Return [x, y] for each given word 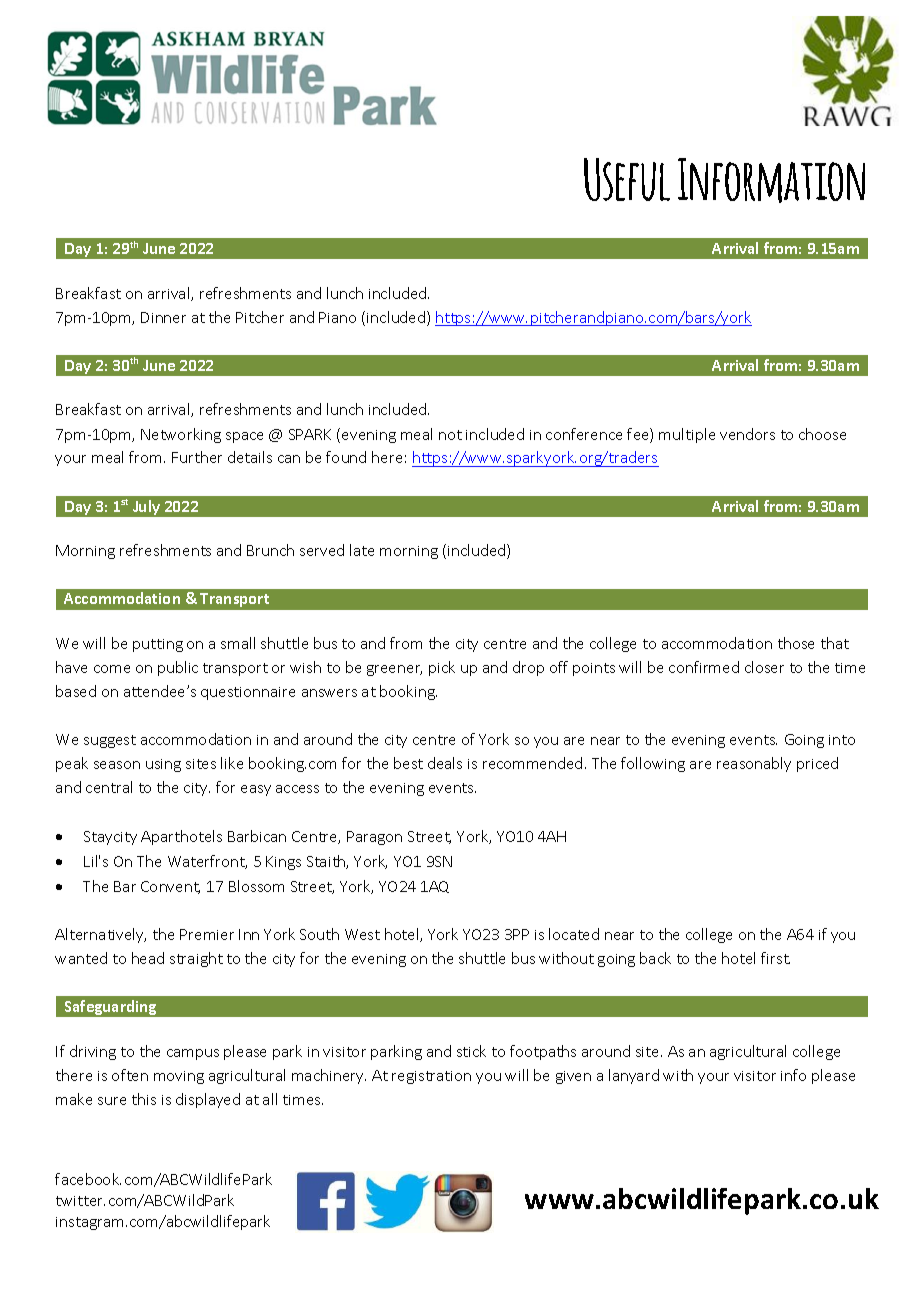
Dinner [163, 317]
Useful [627, 179]
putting [158, 645]
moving [179, 1077]
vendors [747, 434]
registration [431, 1077]
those [796, 643]
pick [442, 668]
